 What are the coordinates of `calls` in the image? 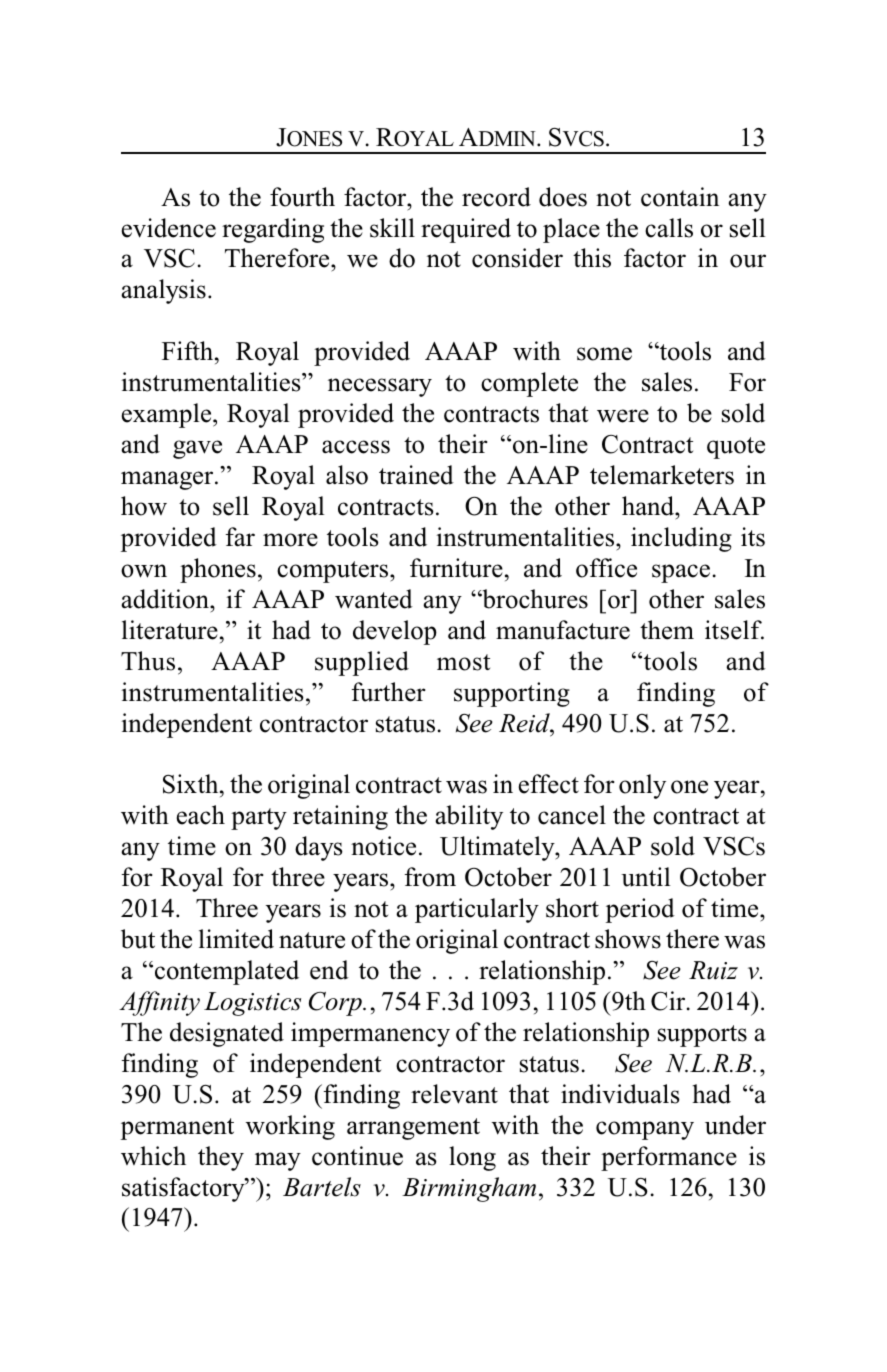 It's located at (669, 228).
